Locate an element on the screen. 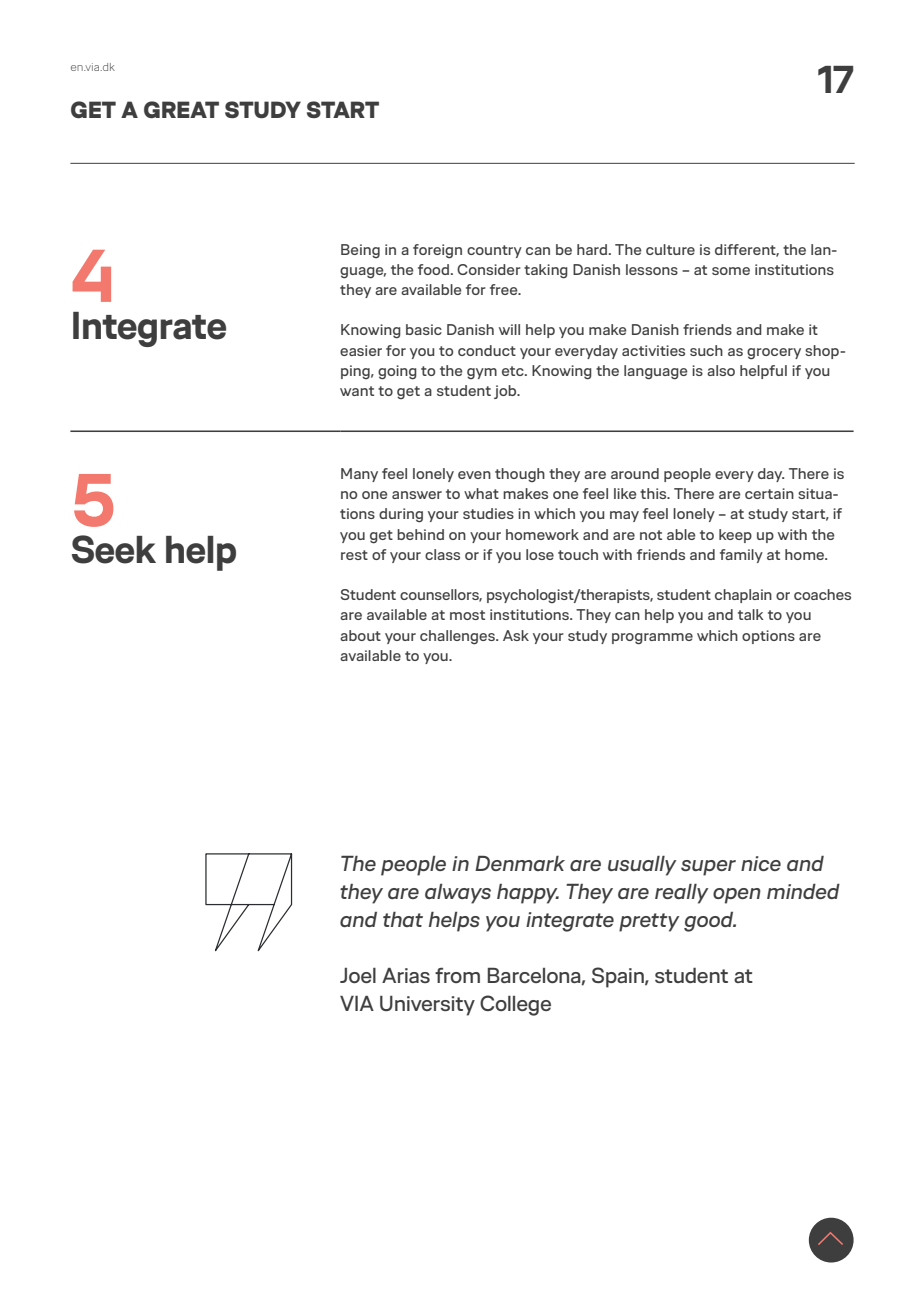 This screenshot has height=1308, width=924. country is located at coordinates (494, 251).
